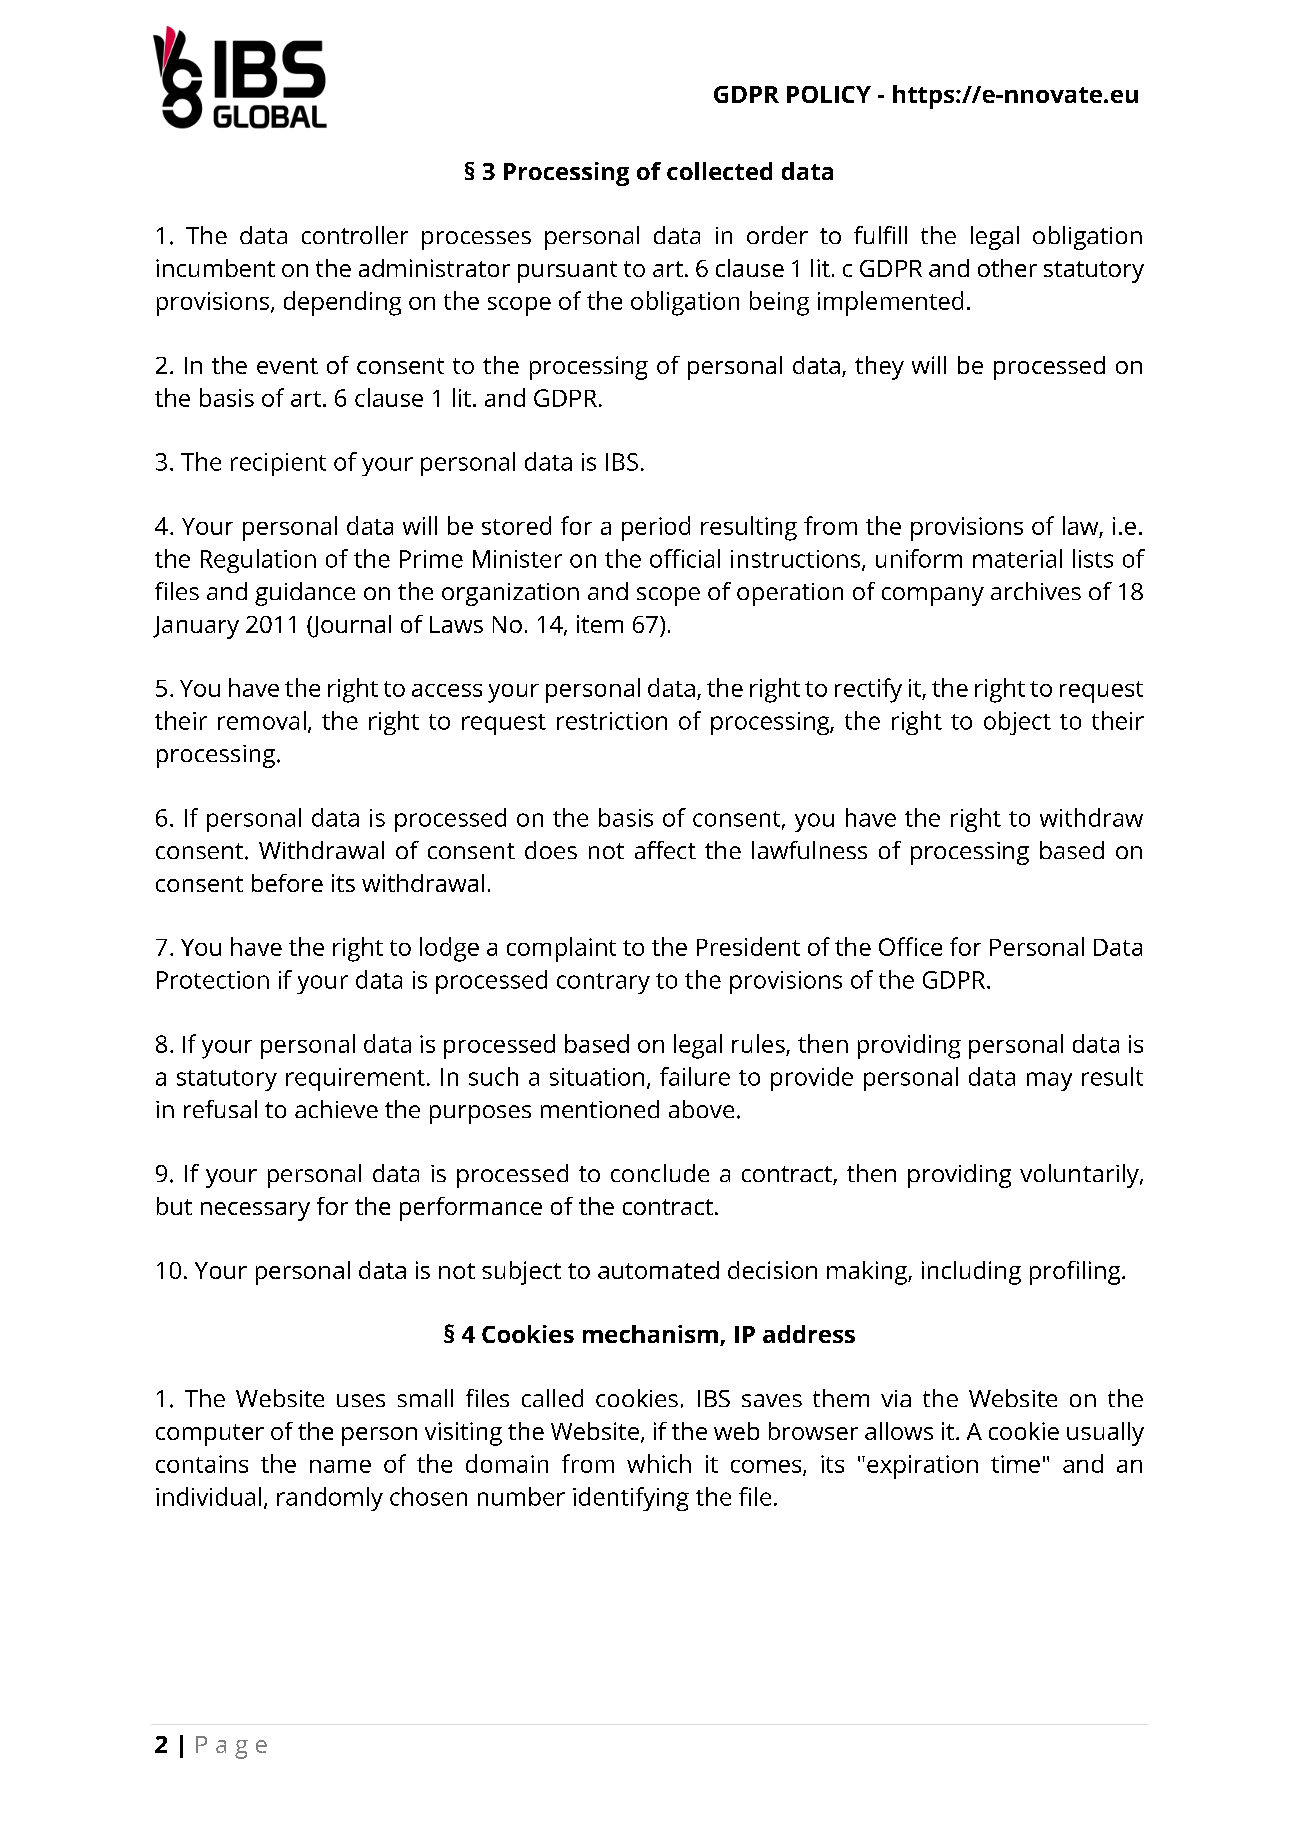 Image resolution: width=1299 pixels, height=1837 pixels. Describe the element at coordinates (880, 235) in the screenshot. I see `fulfill` at that location.
